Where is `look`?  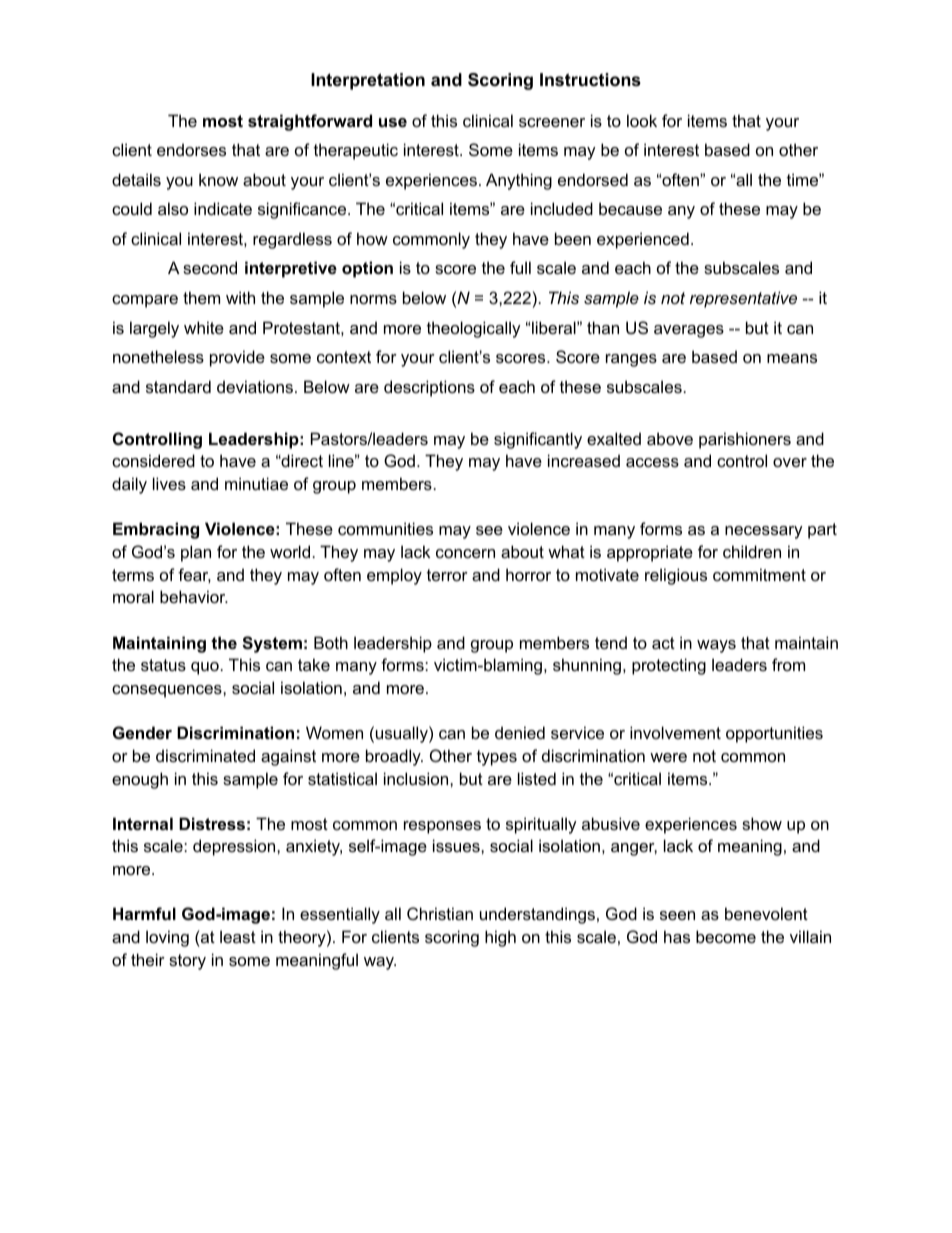 look is located at coordinates (642, 120).
